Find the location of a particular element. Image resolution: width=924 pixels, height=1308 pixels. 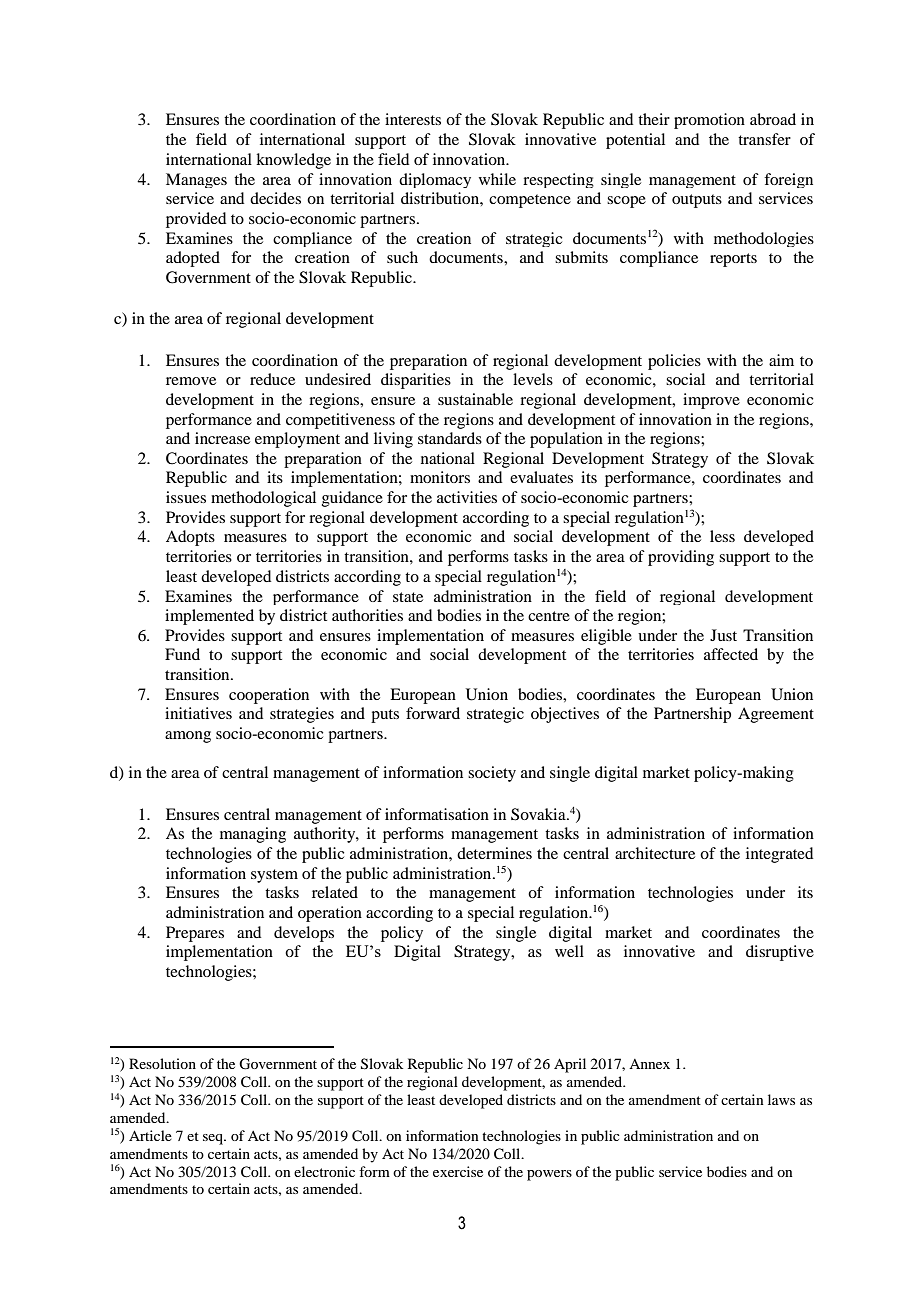

seq is located at coordinates (214, 1139).
